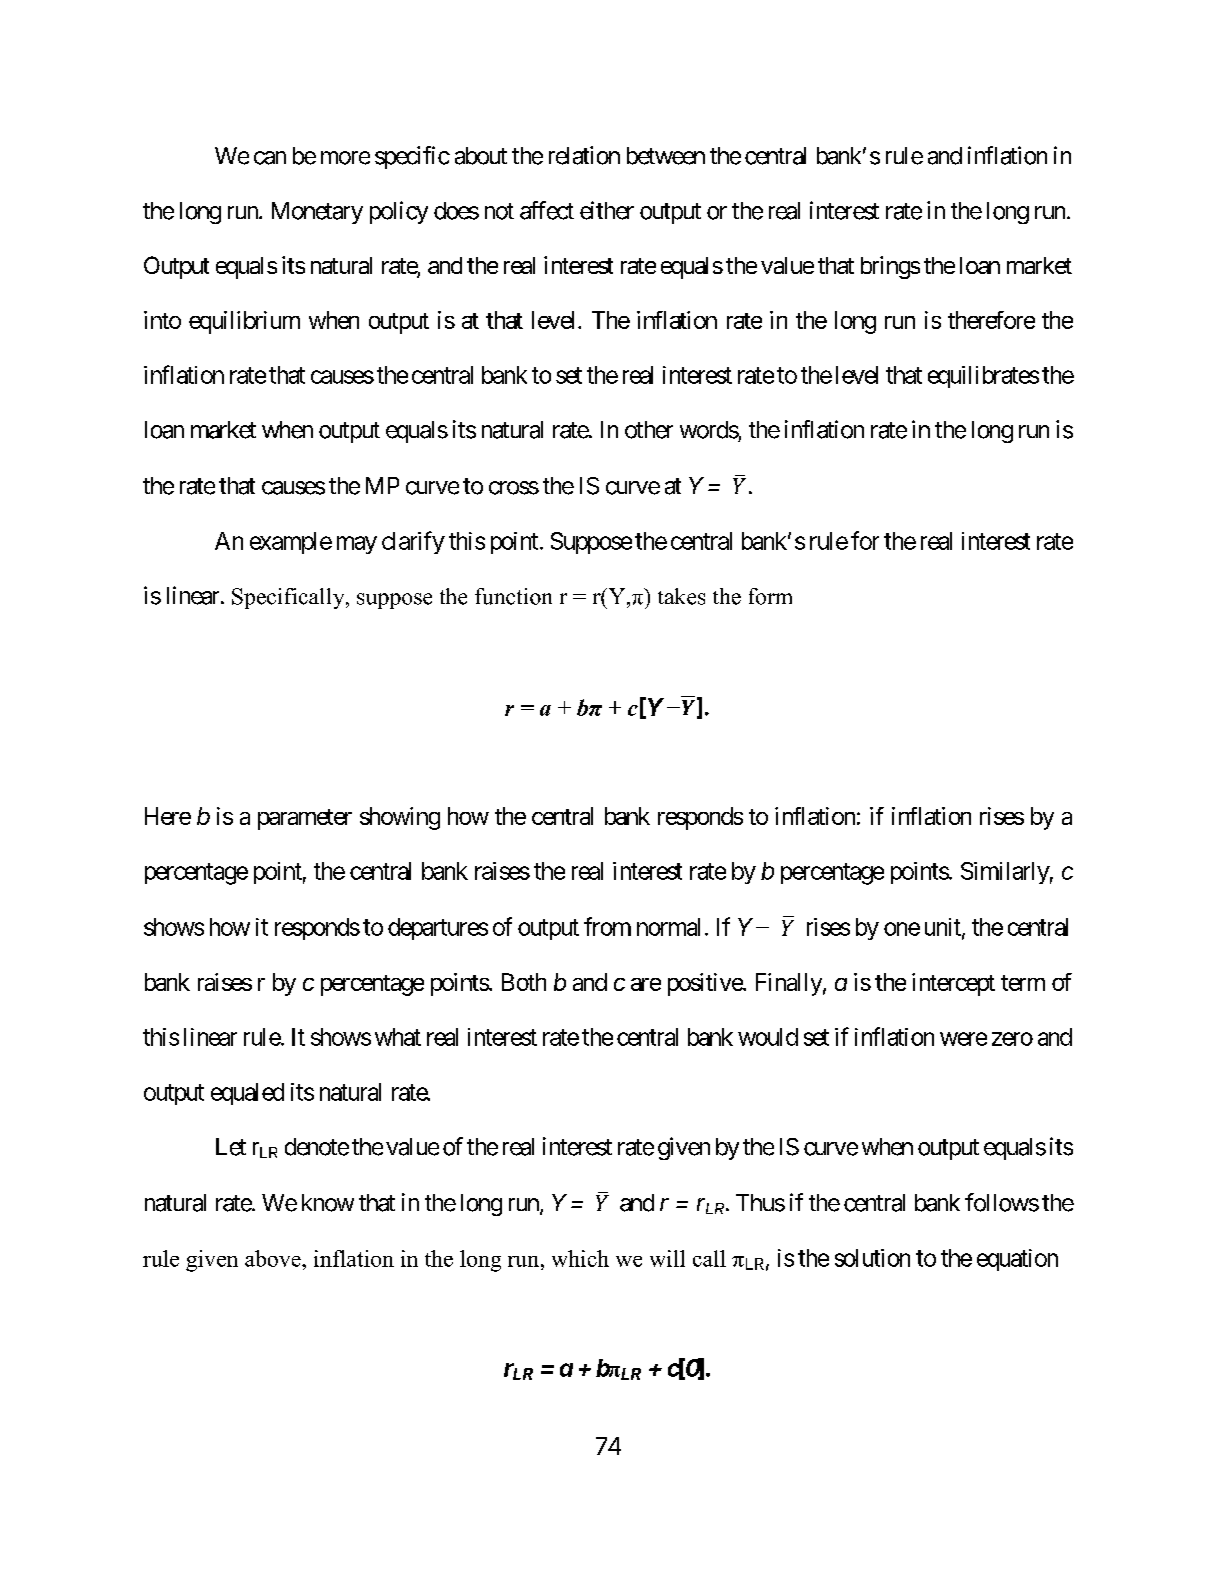  Describe the element at coordinates (770, 596) in the screenshot. I see `form` at that location.
